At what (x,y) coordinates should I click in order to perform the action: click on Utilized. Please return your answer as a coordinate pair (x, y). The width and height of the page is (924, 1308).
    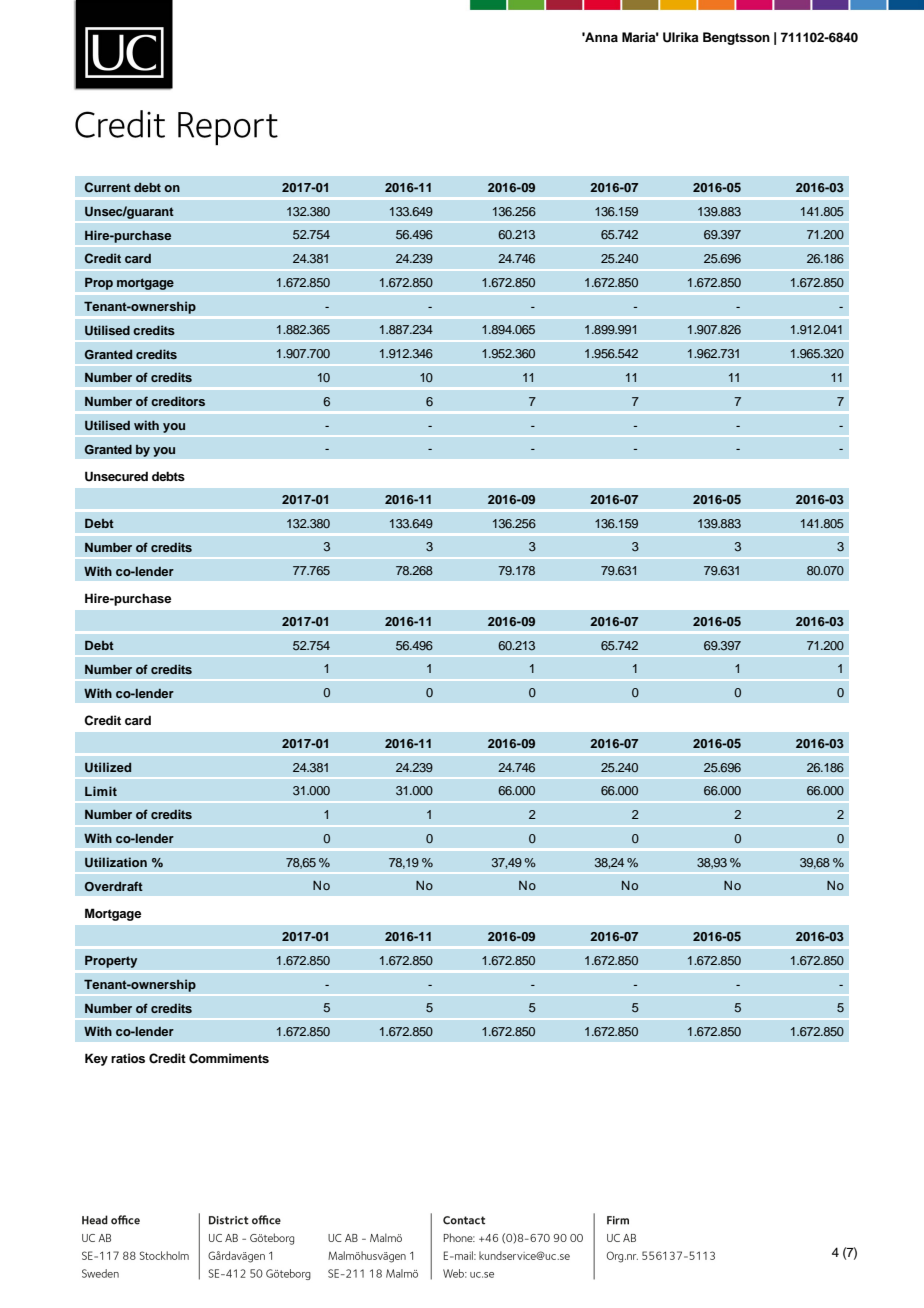
    Looking at the image, I should click on (108, 767).
